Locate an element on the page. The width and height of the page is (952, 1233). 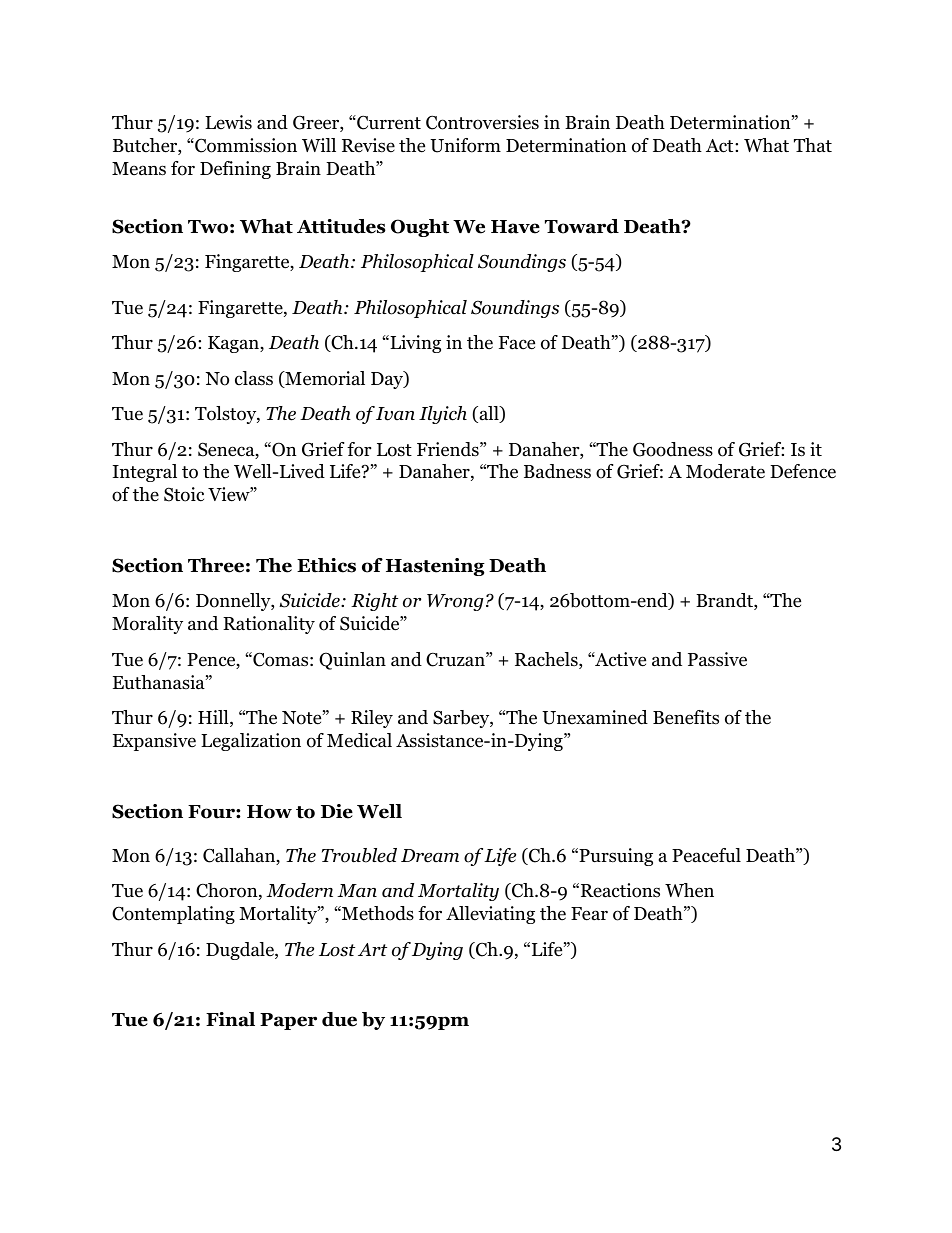
Face is located at coordinates (517, 343).
